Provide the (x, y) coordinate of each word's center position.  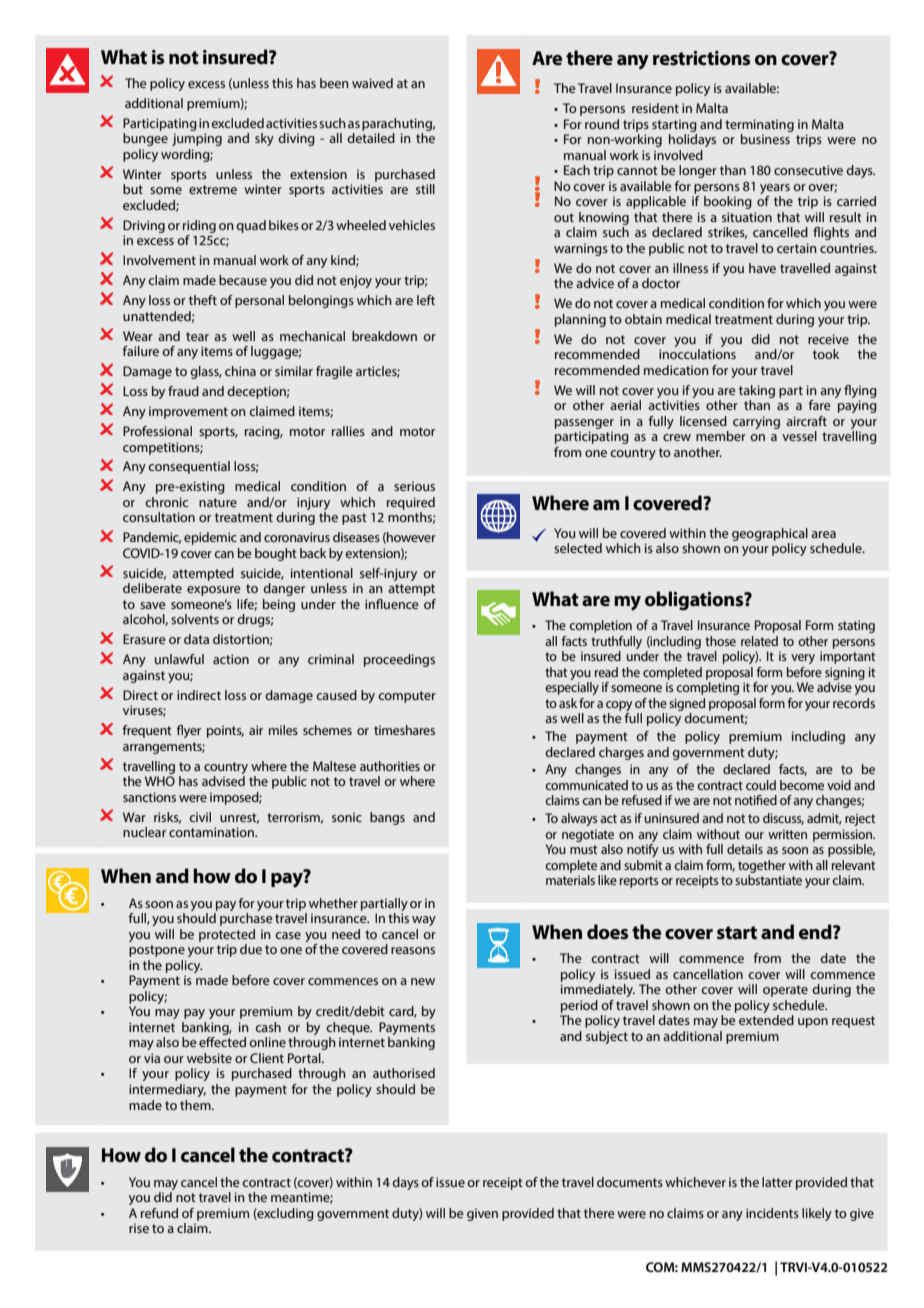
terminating (759, 125)
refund (159, 1213)
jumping (197, 139)
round (602, 124)
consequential (189, 467)
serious (414, 486)
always (579, 819)
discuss (783, 819)
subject (607, 1037)
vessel (799, 436)
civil (200, 817)
